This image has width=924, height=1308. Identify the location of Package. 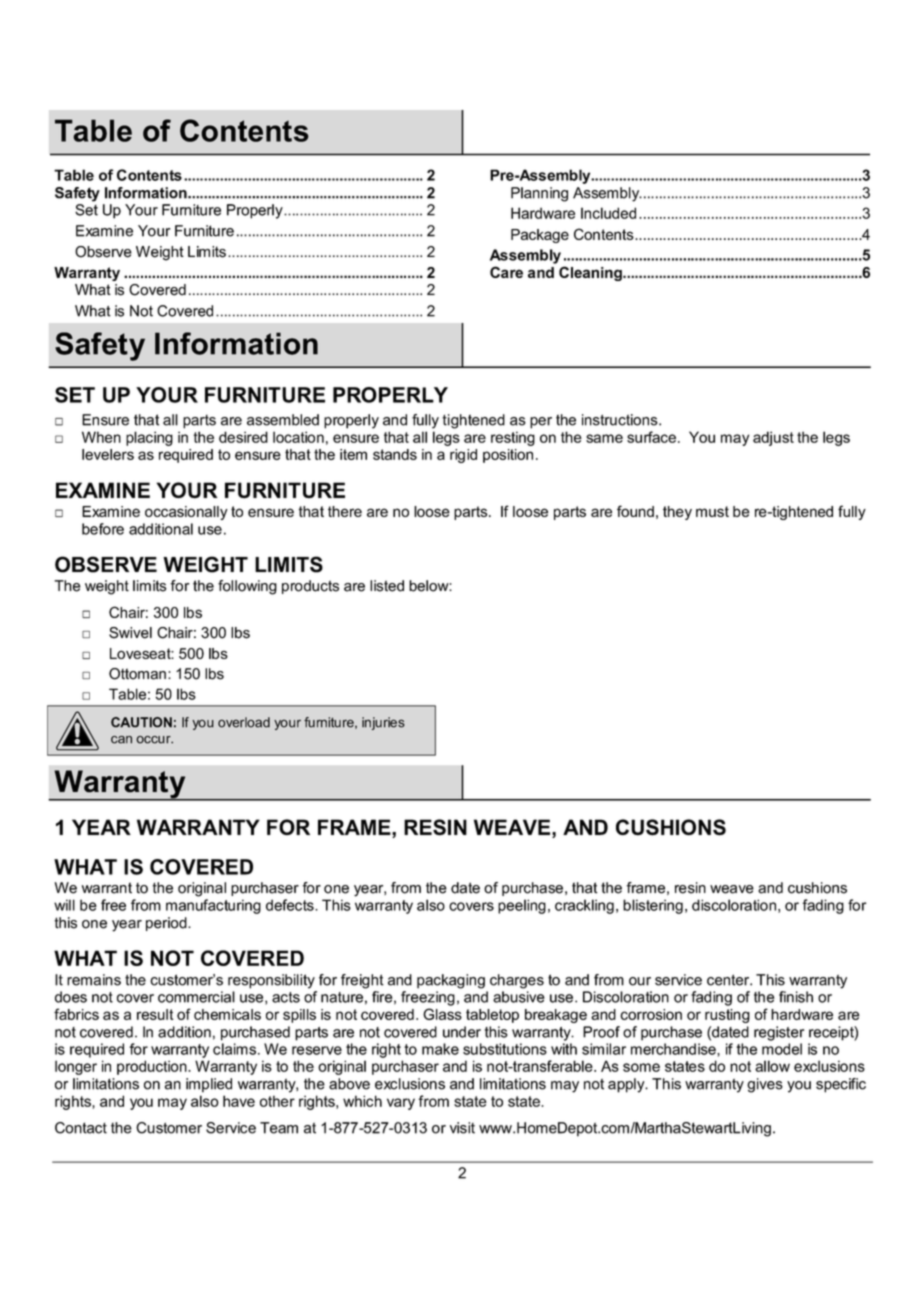
(540, 236).
